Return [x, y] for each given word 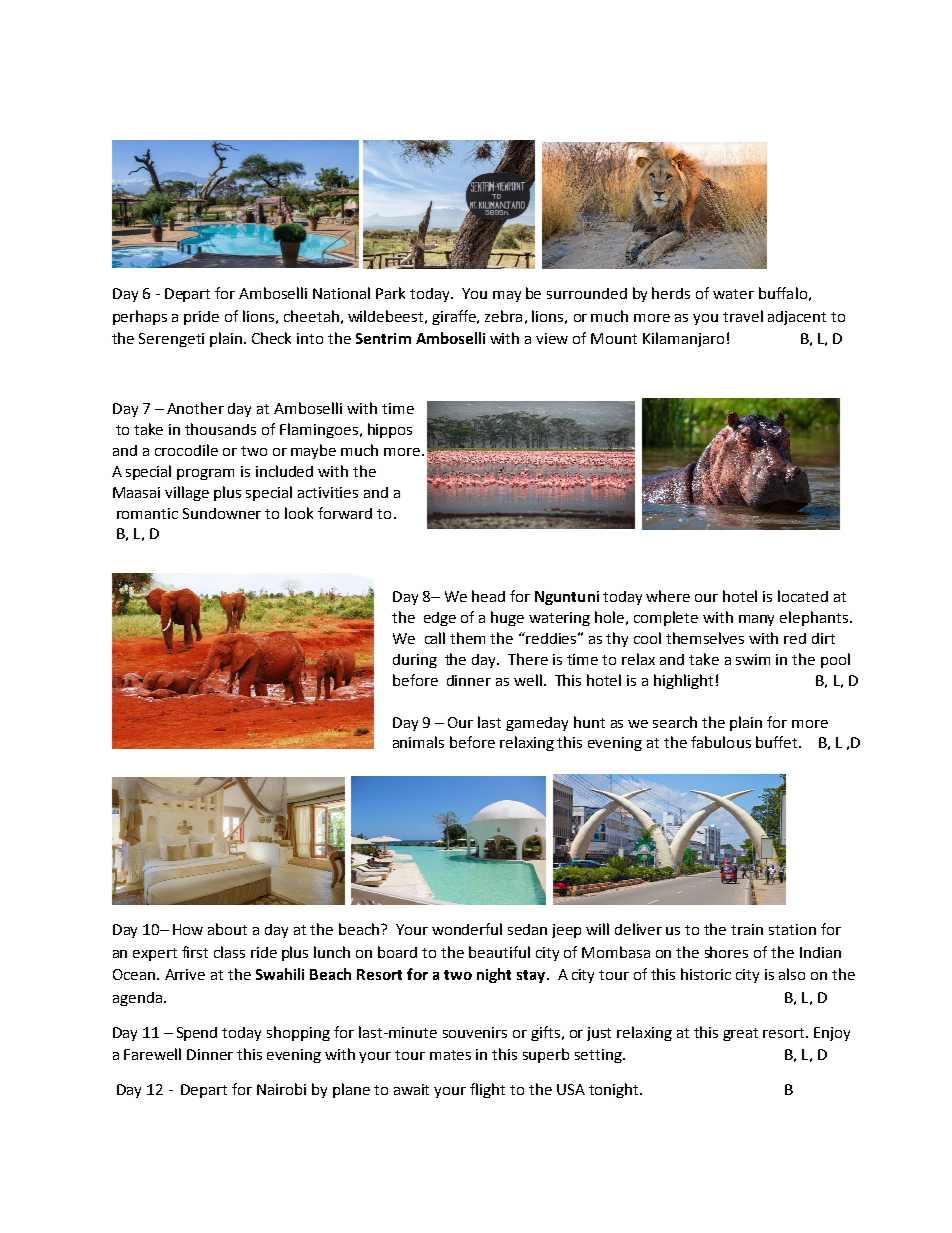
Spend [197, 1034]
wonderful [467, 929]
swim [753, 659]
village [187, 493]
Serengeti [171, 340]
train [747, 929]
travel [743, 316]
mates [450, 1055]
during [415, 661]
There [528, 659]
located [803, 596]
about [227, 929]
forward [345, 513]
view [552, 338]
